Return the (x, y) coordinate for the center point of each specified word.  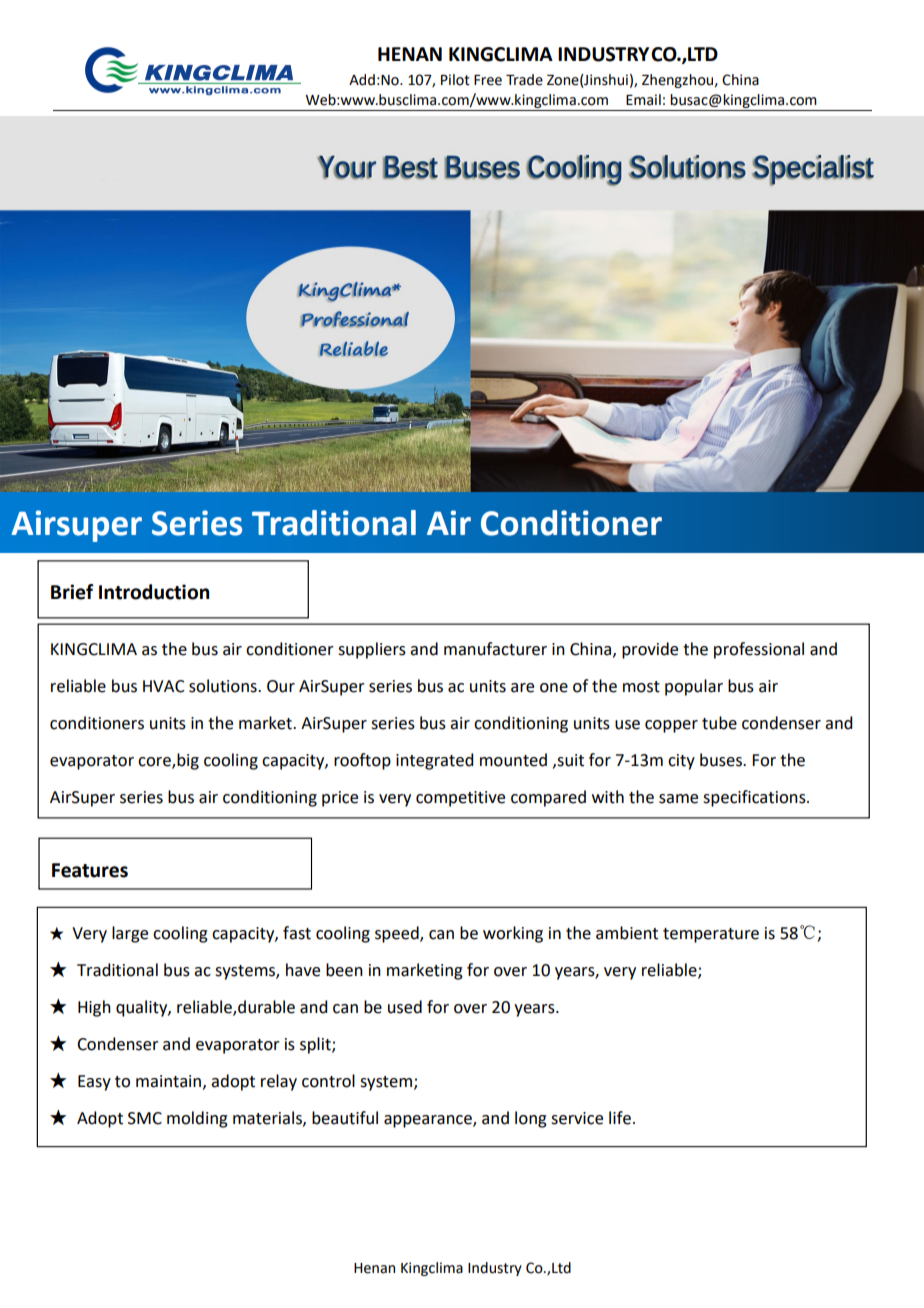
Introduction (154, 592)
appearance (429, 1121)
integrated (434, 761)
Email (643, 100)
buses (722, 760)
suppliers (372, 650)
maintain (168, 1081)
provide (650, 650)
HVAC (163, 686)
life (621, 1118)
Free (488, 80)
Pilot (455, 80)
